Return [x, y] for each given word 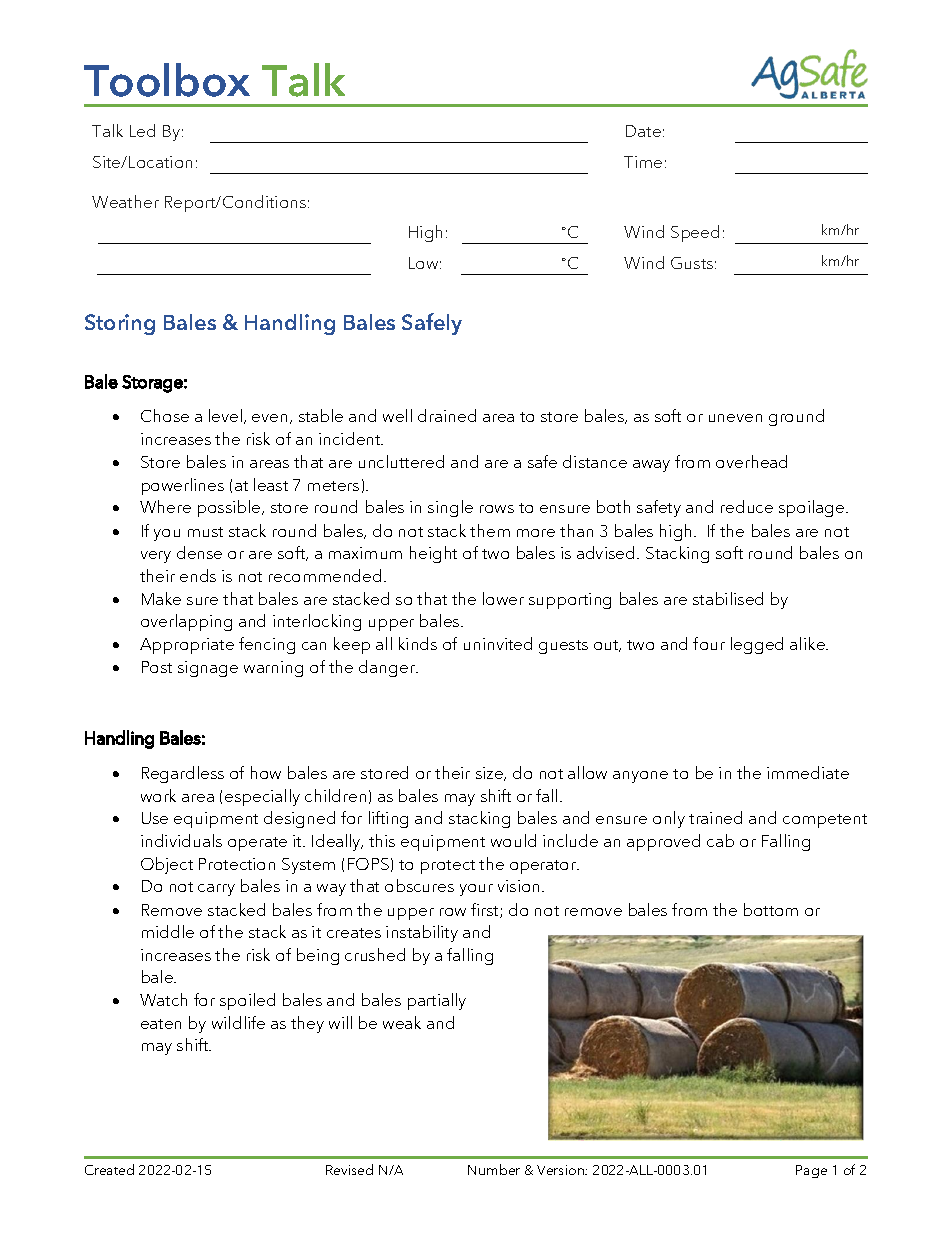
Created [109, 1169]
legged [757, 645]
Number [494, 1169]
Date [643, 131]
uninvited [498, 643]
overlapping [186, 622]
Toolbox [167, 80]
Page [811, 1171]
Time [643, 162]
